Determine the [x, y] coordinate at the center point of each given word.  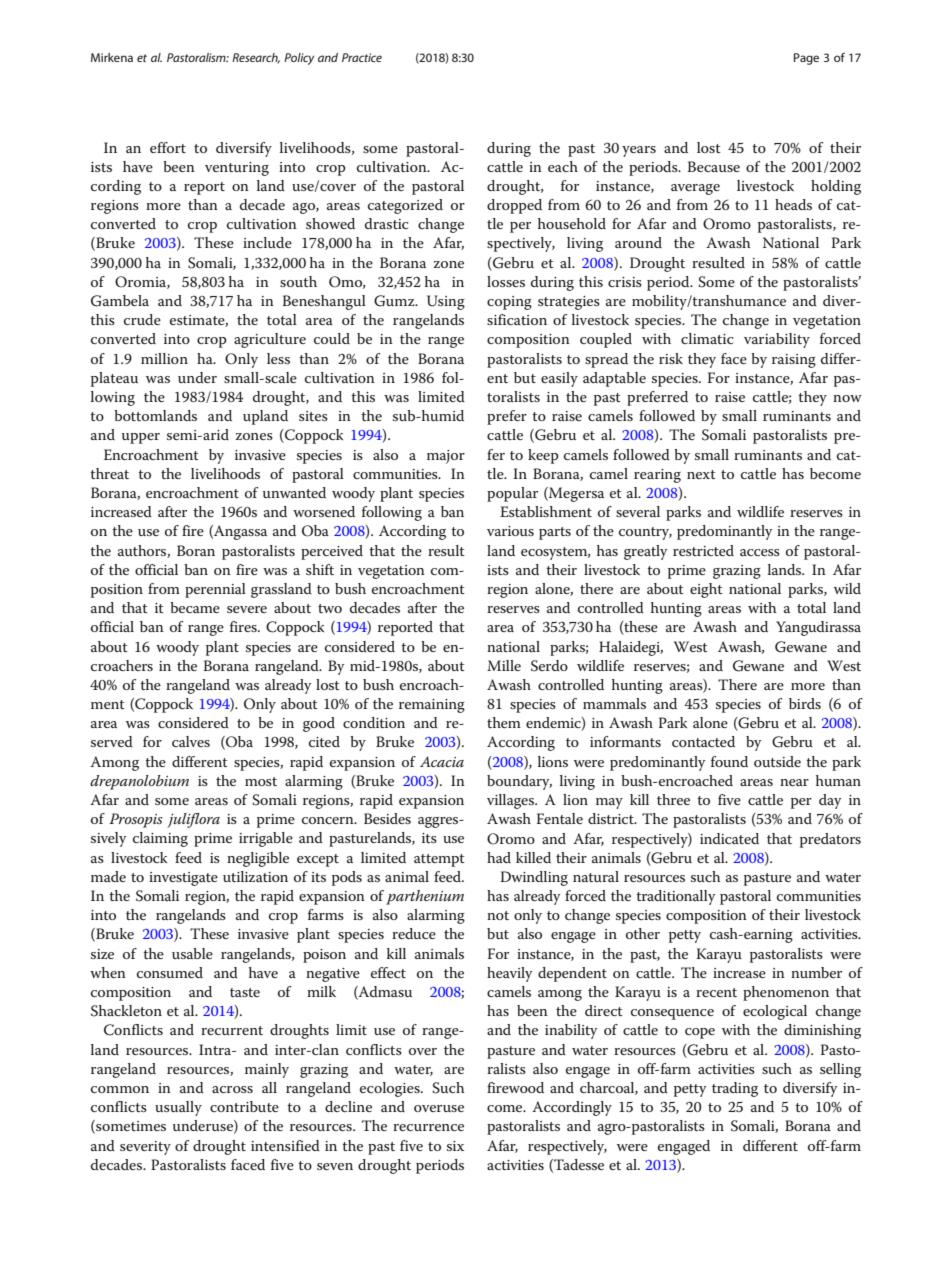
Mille [504, 665]
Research [256, 58]
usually [178, 1108]
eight [706, 590]
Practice [362, 57]
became [195, 607]
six [455, 1146]
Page [806, 59]
